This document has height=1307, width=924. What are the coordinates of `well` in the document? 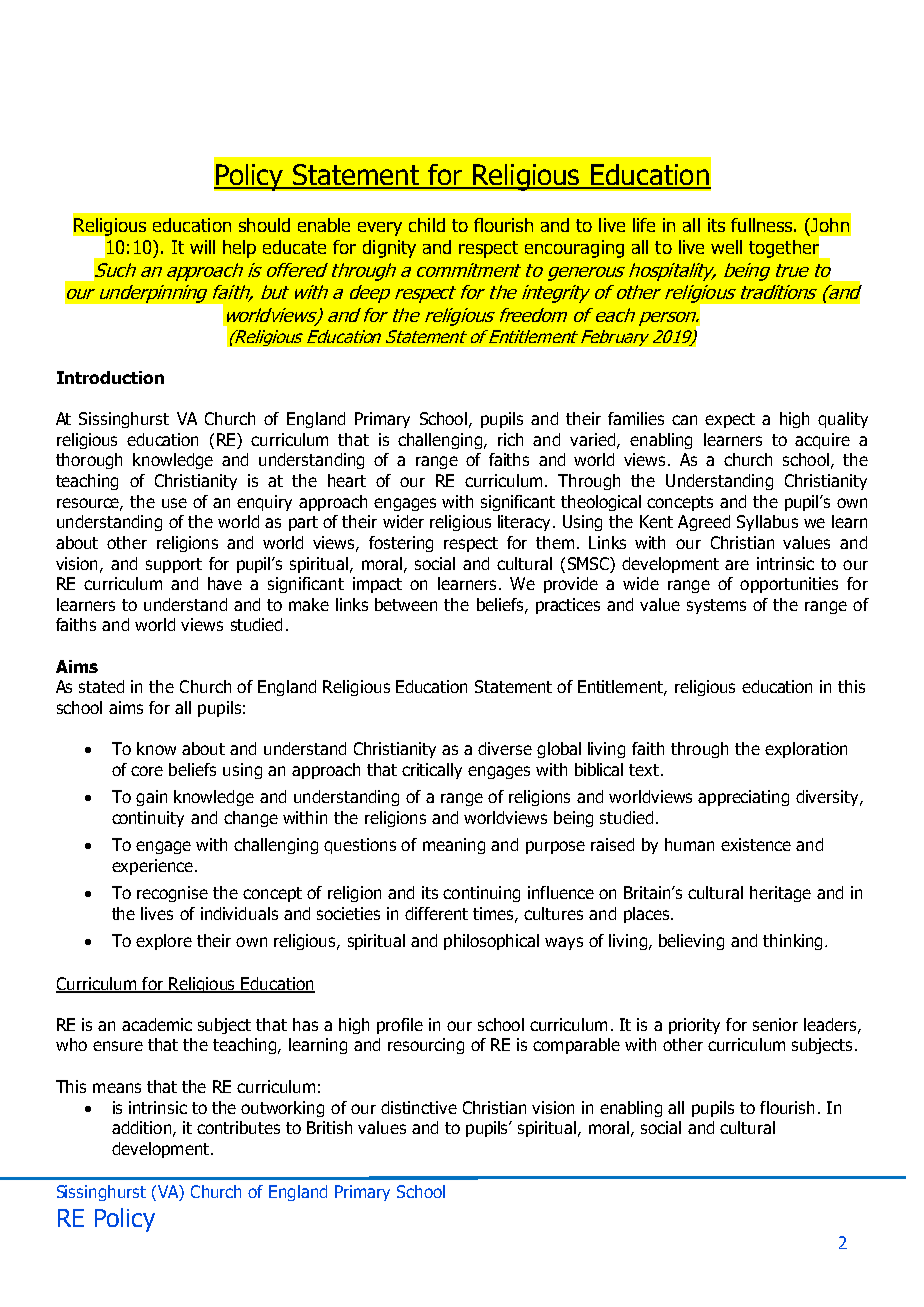 It's located at (726, 247).
